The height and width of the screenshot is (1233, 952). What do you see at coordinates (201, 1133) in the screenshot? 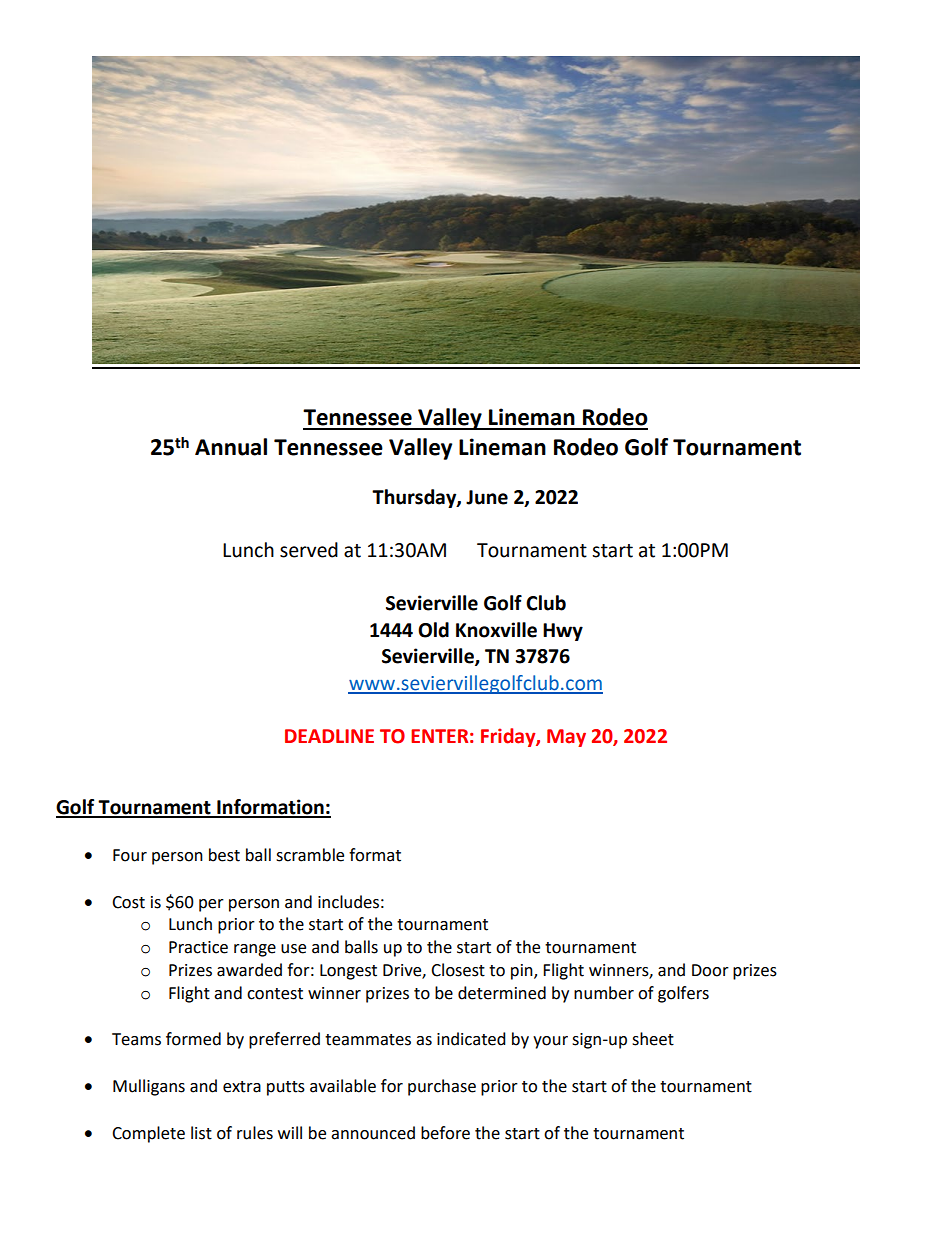
I see `list` at bounding box center [201, 1133].
